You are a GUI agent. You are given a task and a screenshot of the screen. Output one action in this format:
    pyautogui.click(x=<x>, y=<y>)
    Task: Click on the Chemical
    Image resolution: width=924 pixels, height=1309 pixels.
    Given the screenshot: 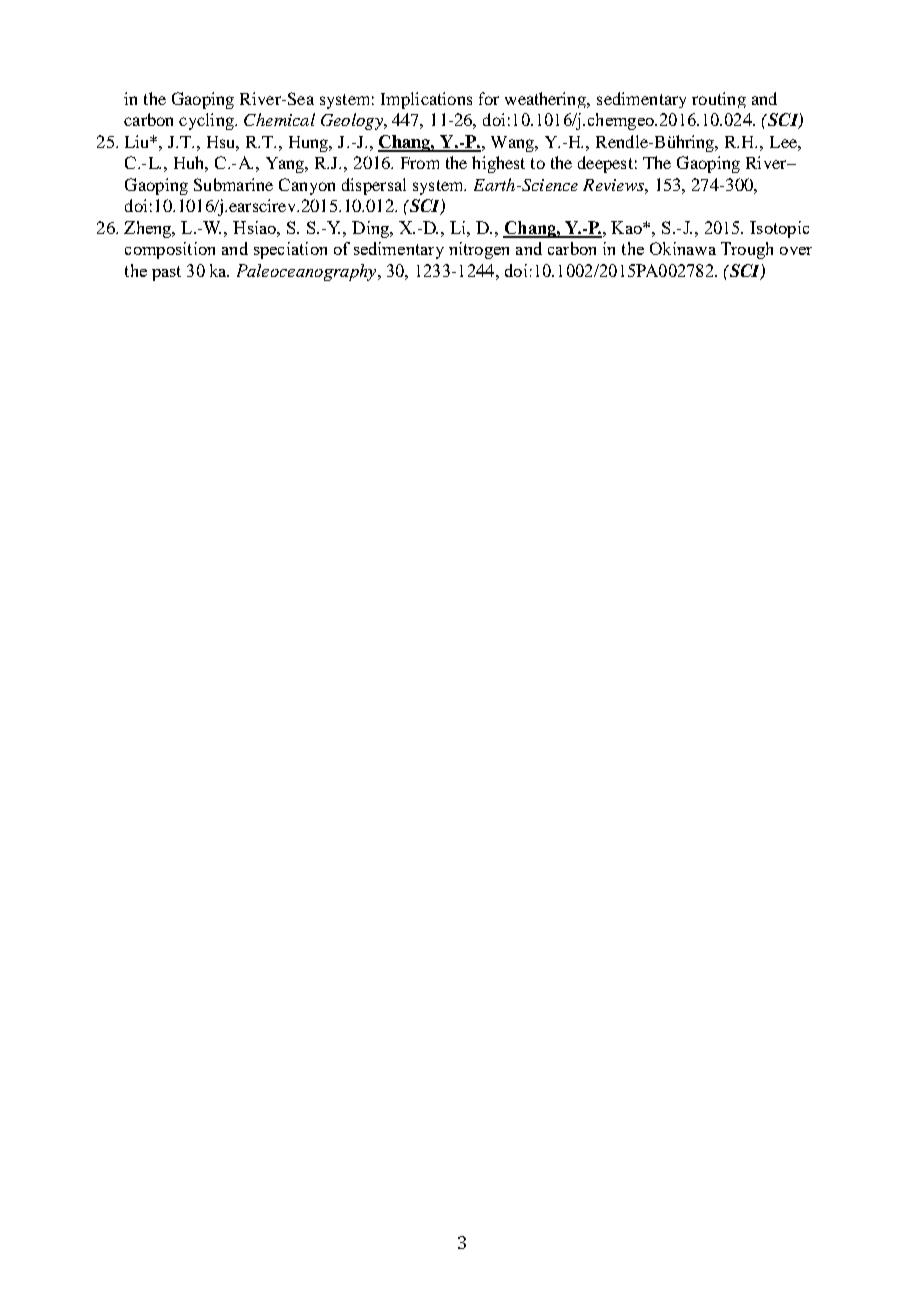 What is the action you would take?
    pyautogui.click(x=279, y=119)
